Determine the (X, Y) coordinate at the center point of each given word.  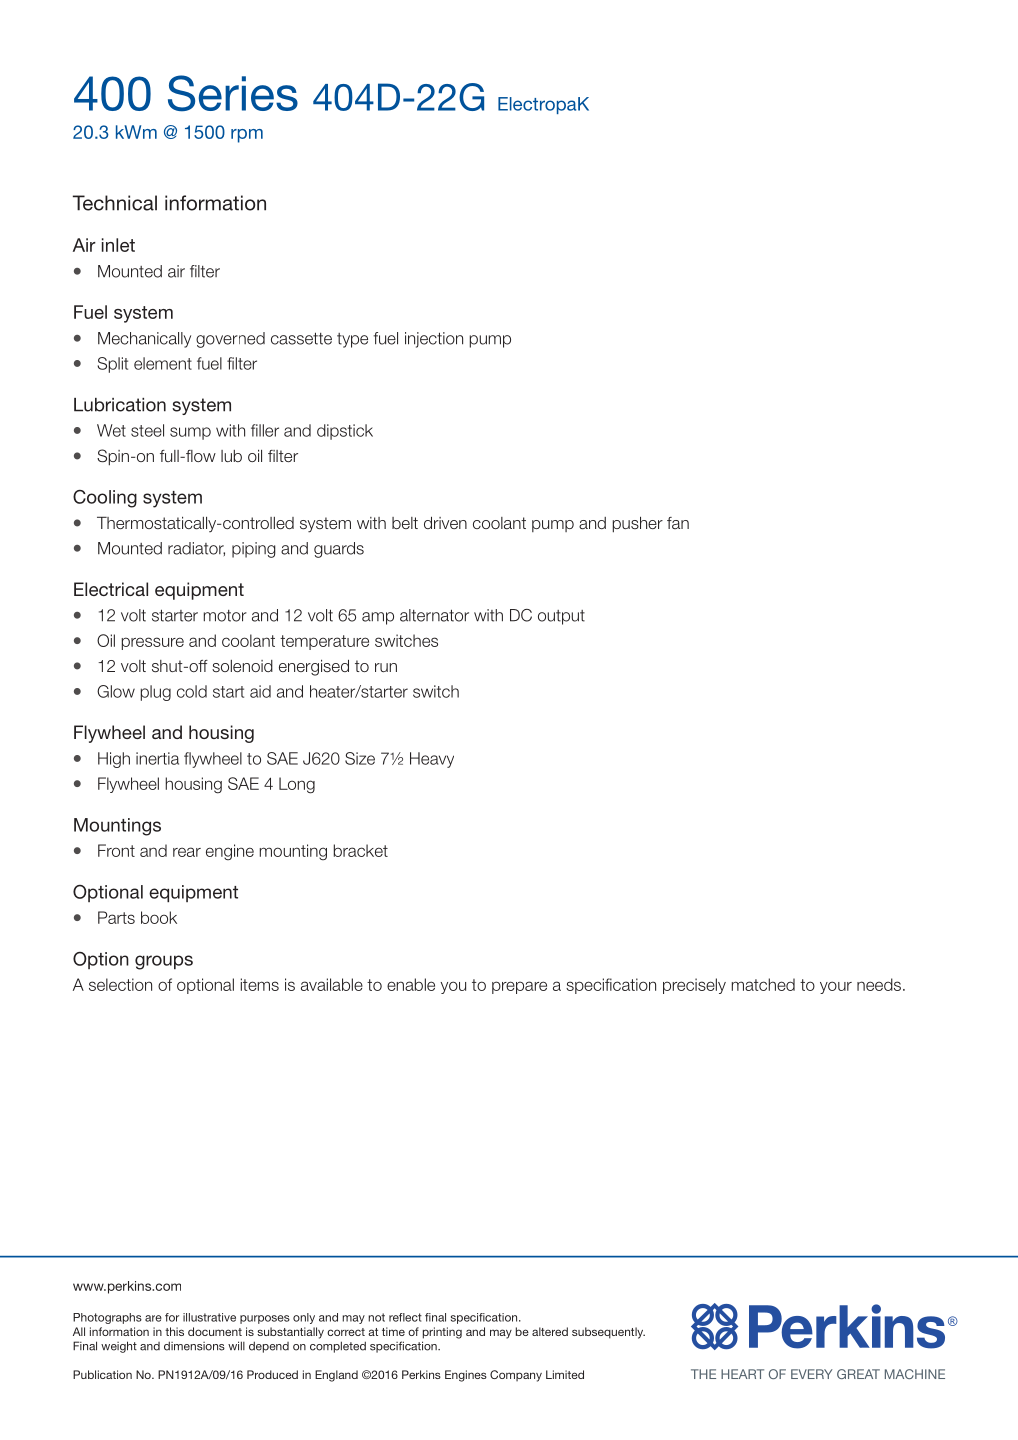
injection (434, 340)
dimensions (194, 1346)
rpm (247, 136)
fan (678, 523)
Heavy (432, 760)
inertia (157, 758)
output (561, 617)
